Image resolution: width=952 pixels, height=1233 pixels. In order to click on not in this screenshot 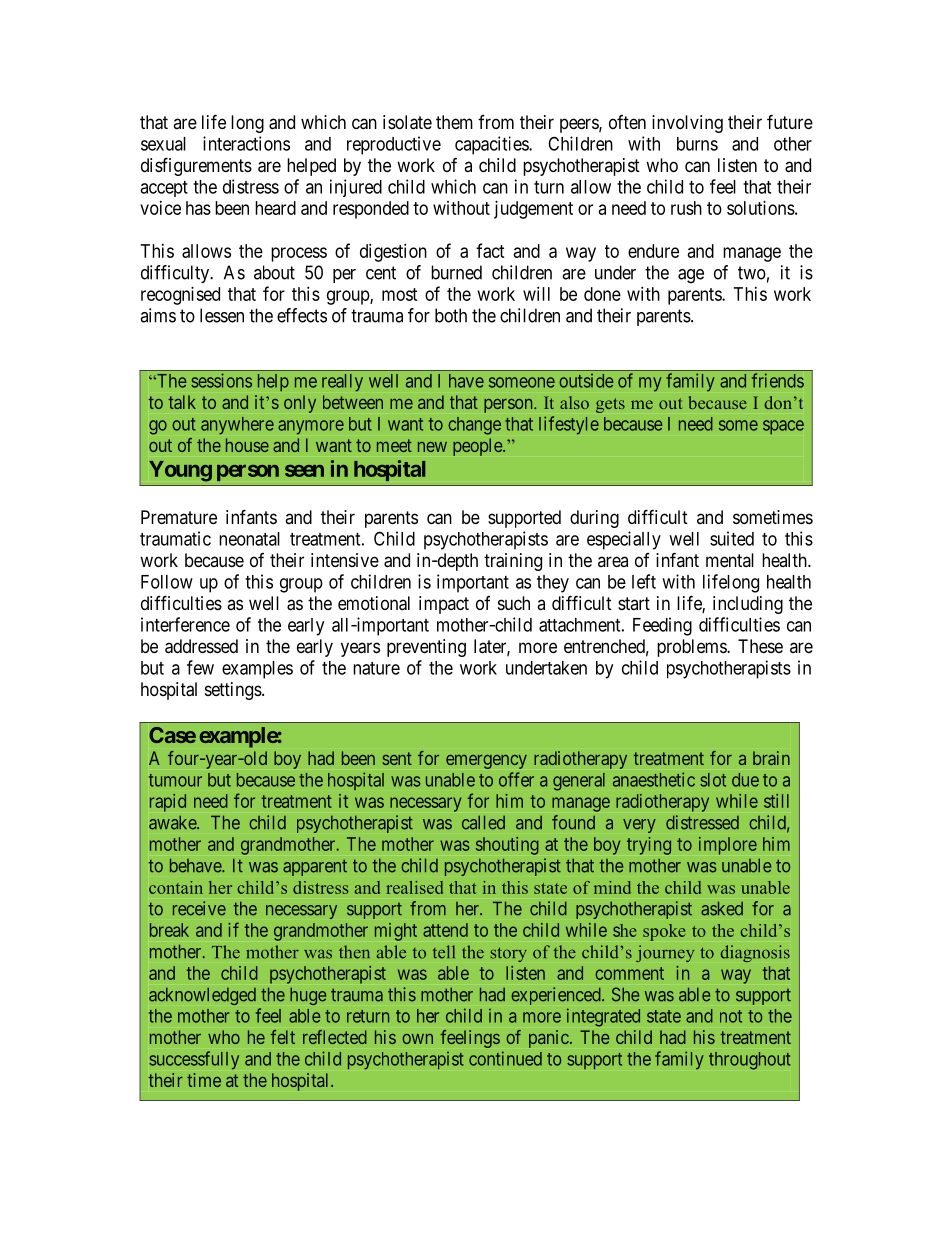, I will do `click(731, 1016)`.
